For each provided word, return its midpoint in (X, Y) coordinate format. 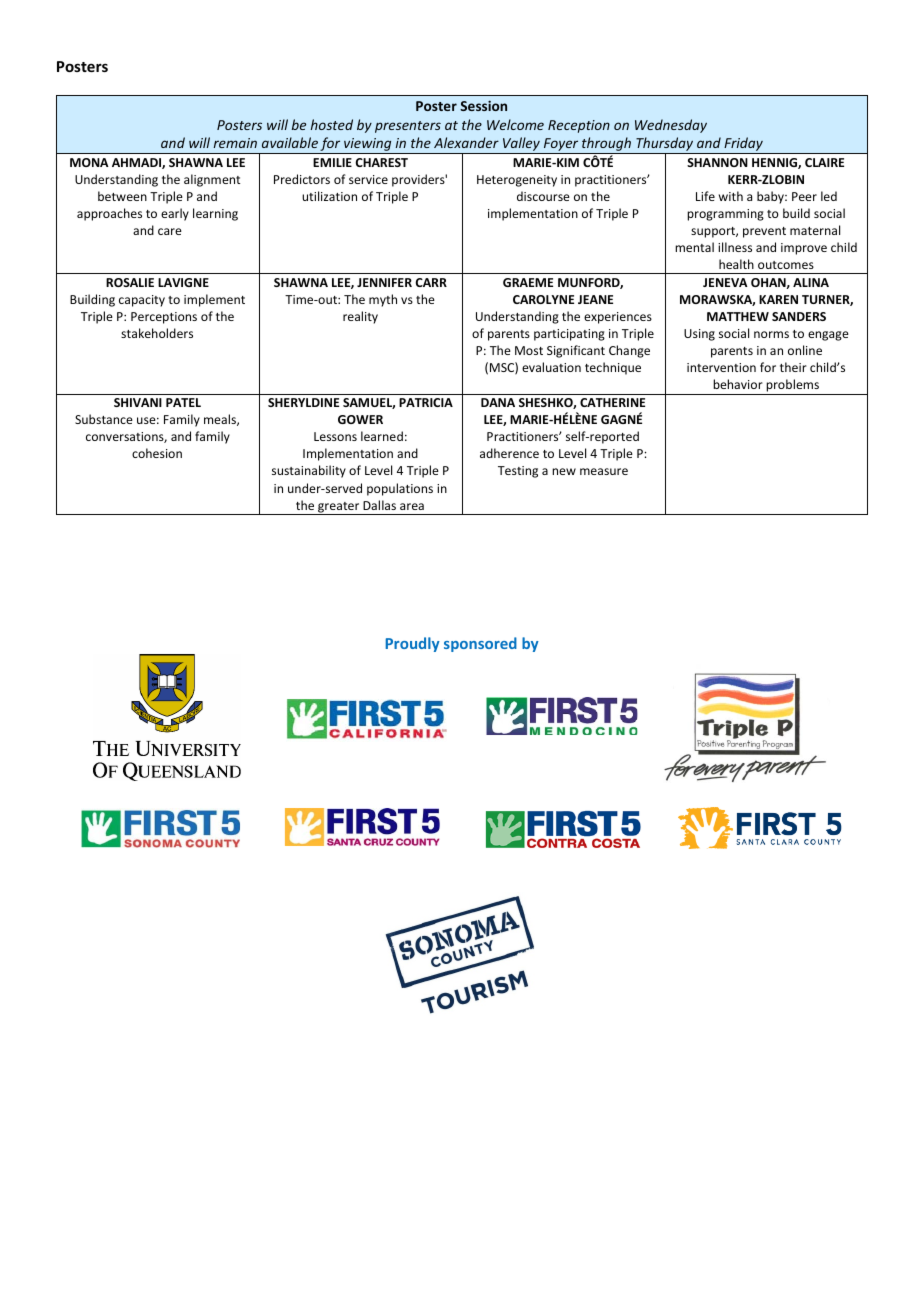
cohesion (157, 453)
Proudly (412, 644)
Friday (743, 145)
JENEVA (725, 282)
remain (235, 143)
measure (604, 471)
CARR (431, 282)
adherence (509, 453)
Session (483, 105)
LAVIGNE (183, 282)
